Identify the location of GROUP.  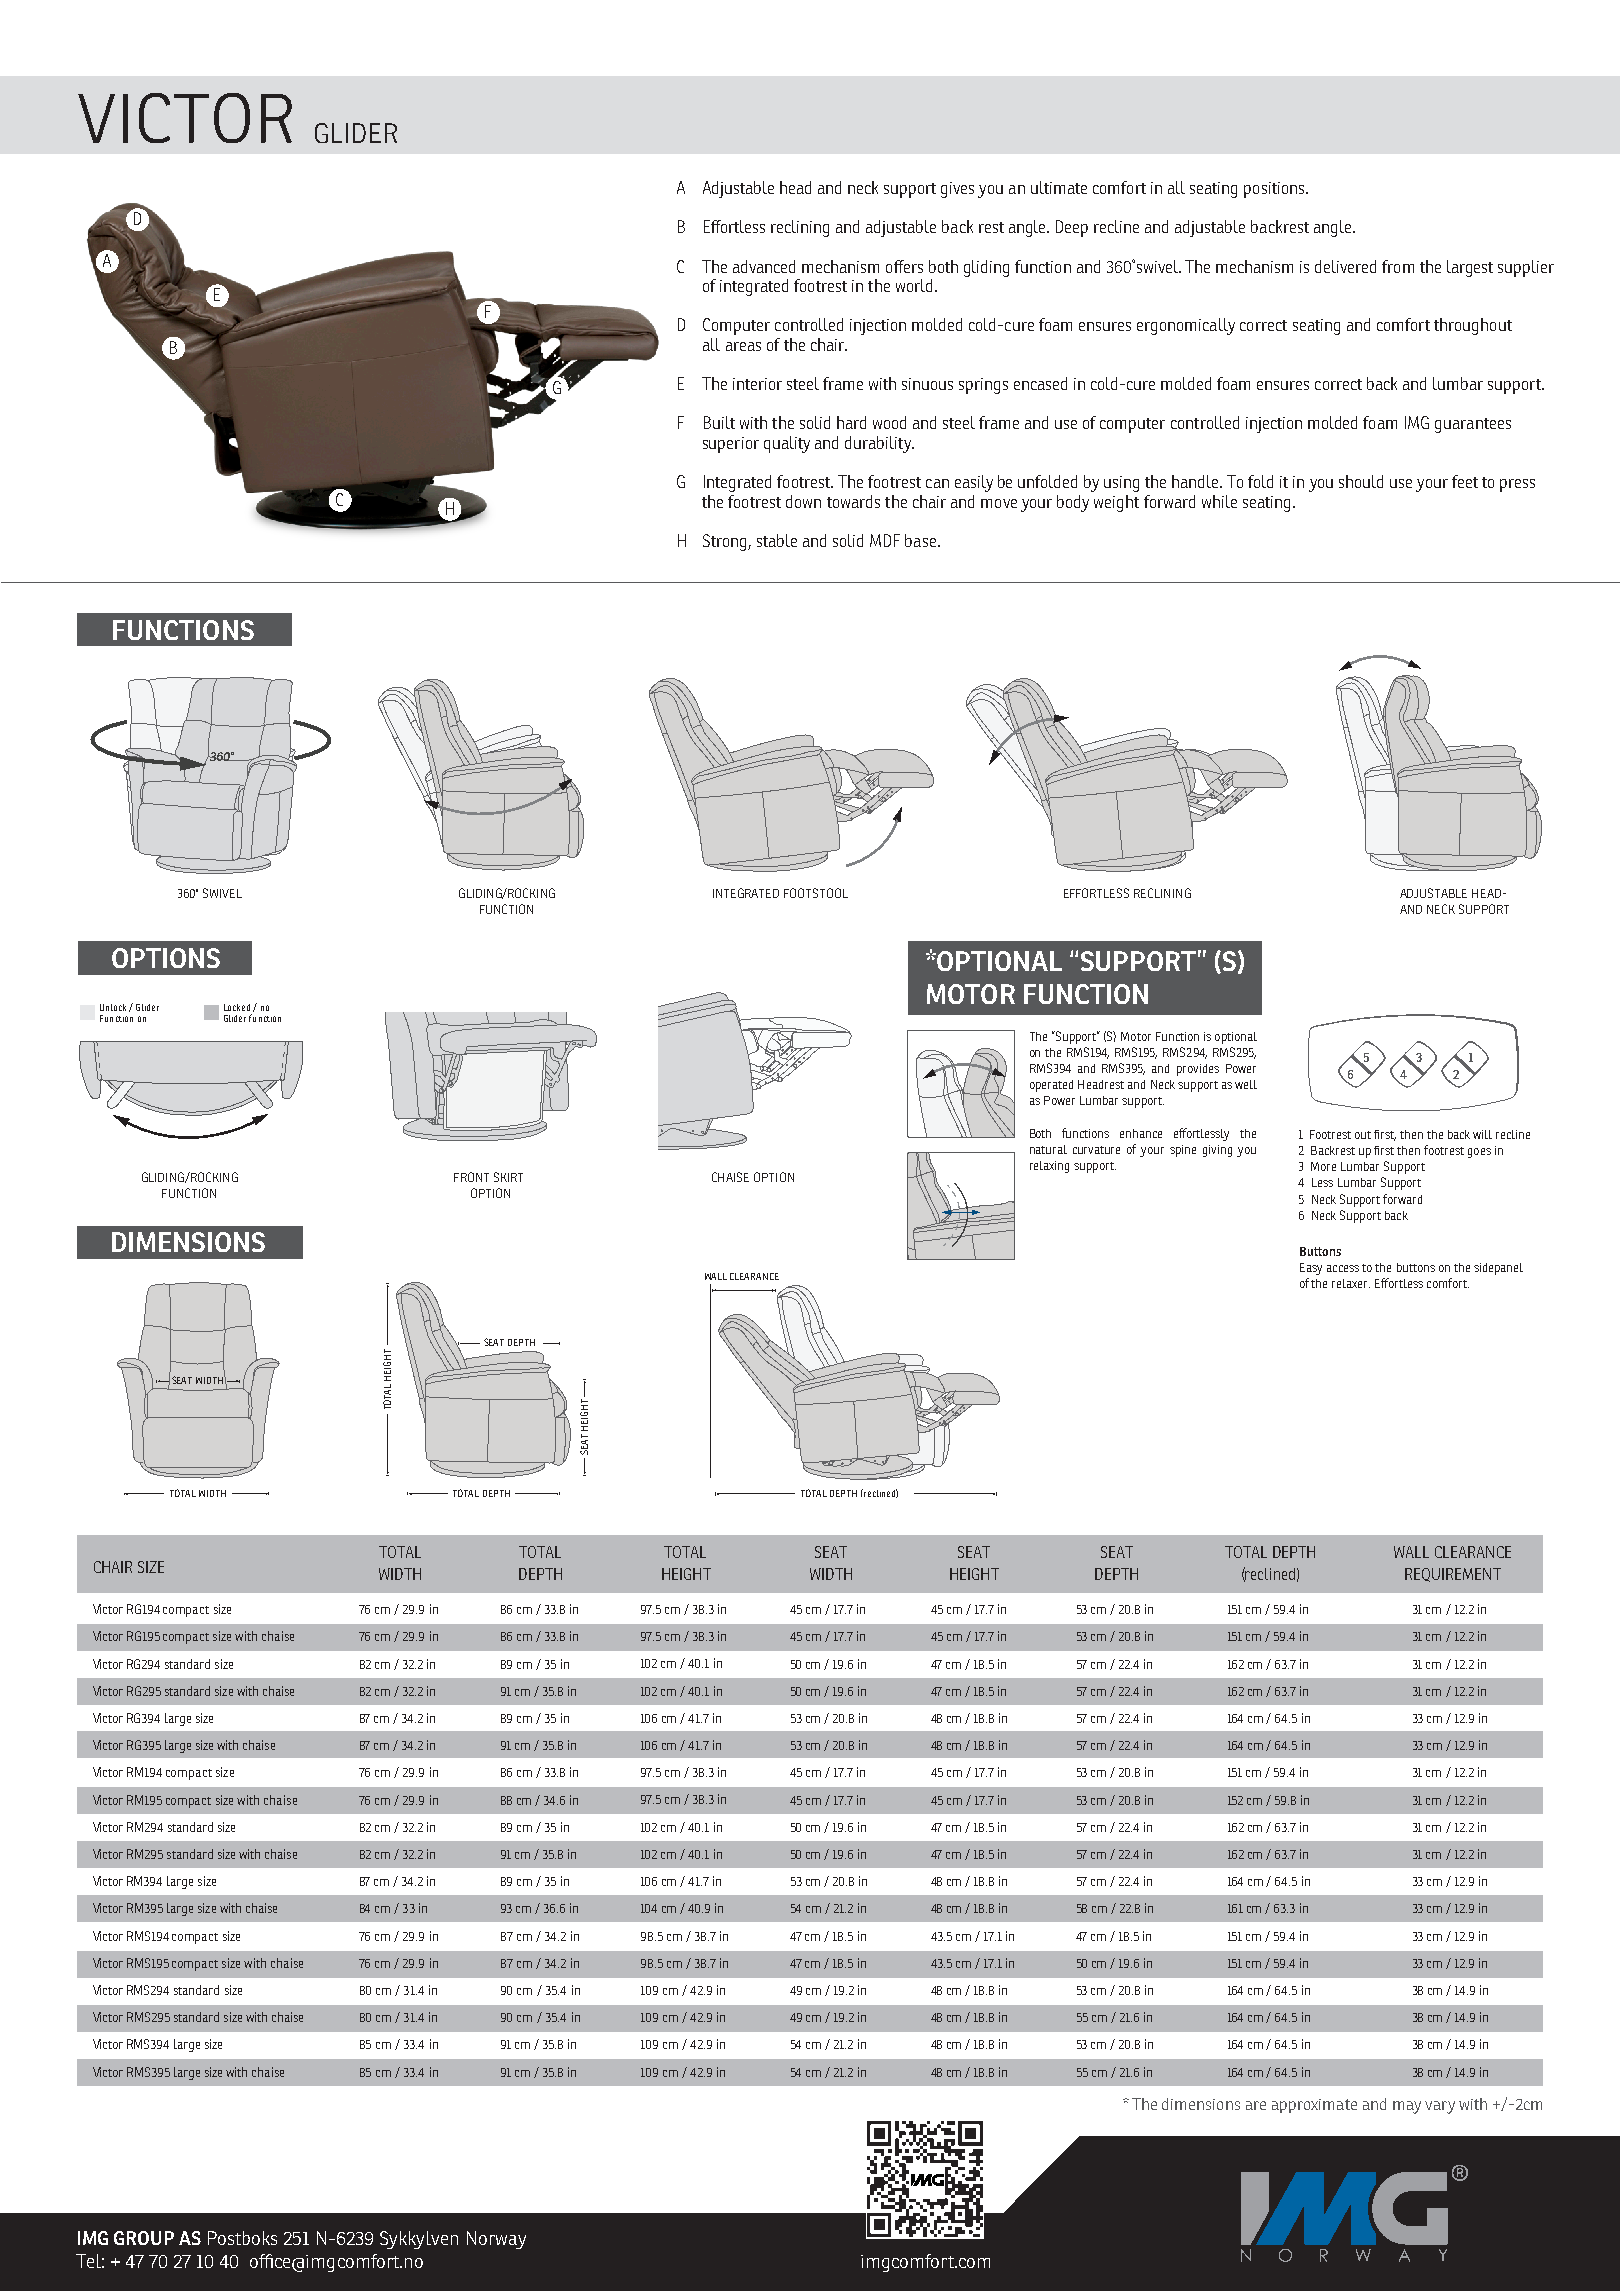
(144, 2238).
